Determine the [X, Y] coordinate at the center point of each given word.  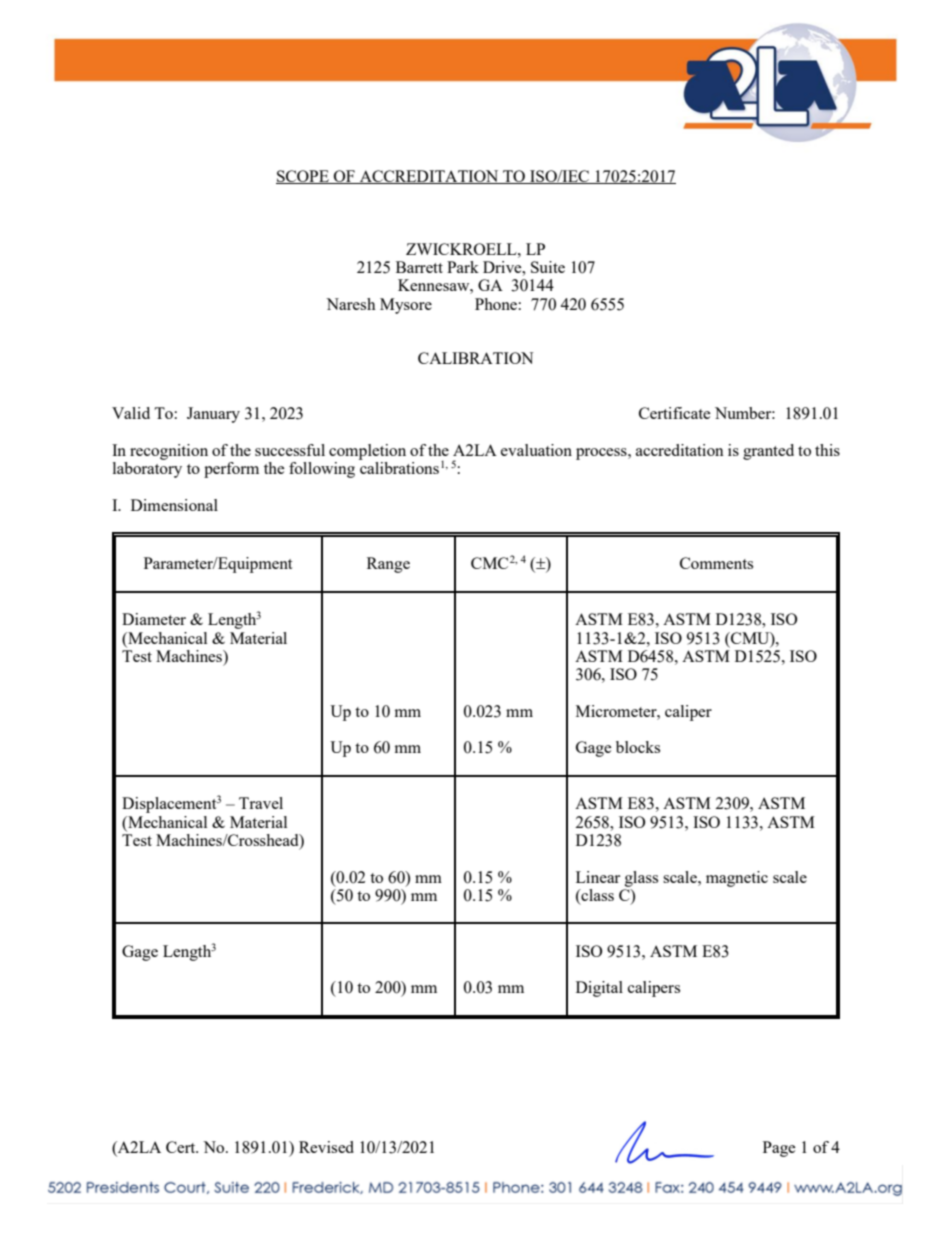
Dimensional [174, 505]
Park [463, 267]
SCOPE [303, 177]
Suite [548, 267]
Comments [716, 563]
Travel [261, 803]
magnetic [737, 879]
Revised [326, 1147]
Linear [598, 877]
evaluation [536, 450]
